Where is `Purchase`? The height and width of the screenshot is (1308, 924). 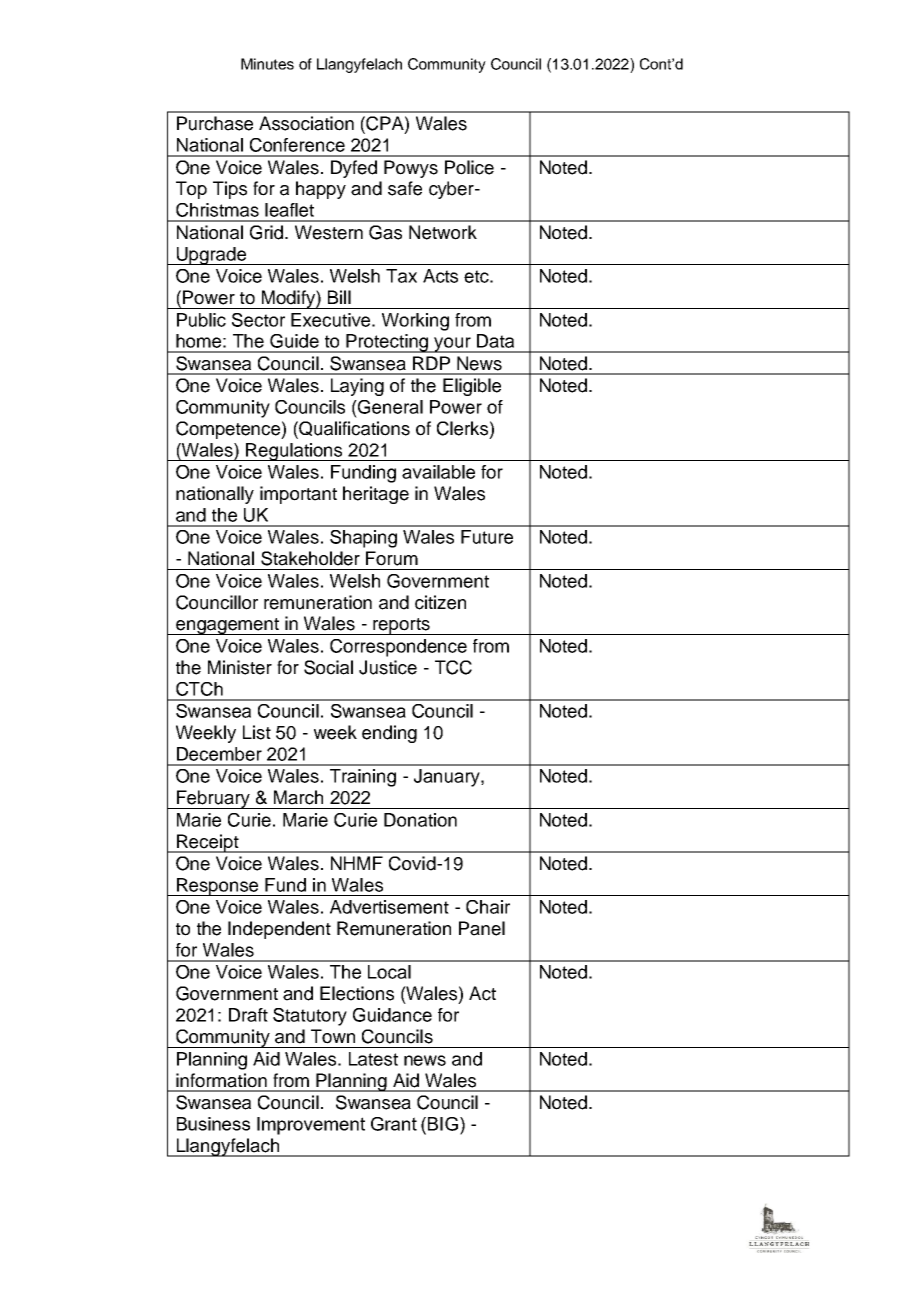 Purchase is located at coordinates (215, 123).
